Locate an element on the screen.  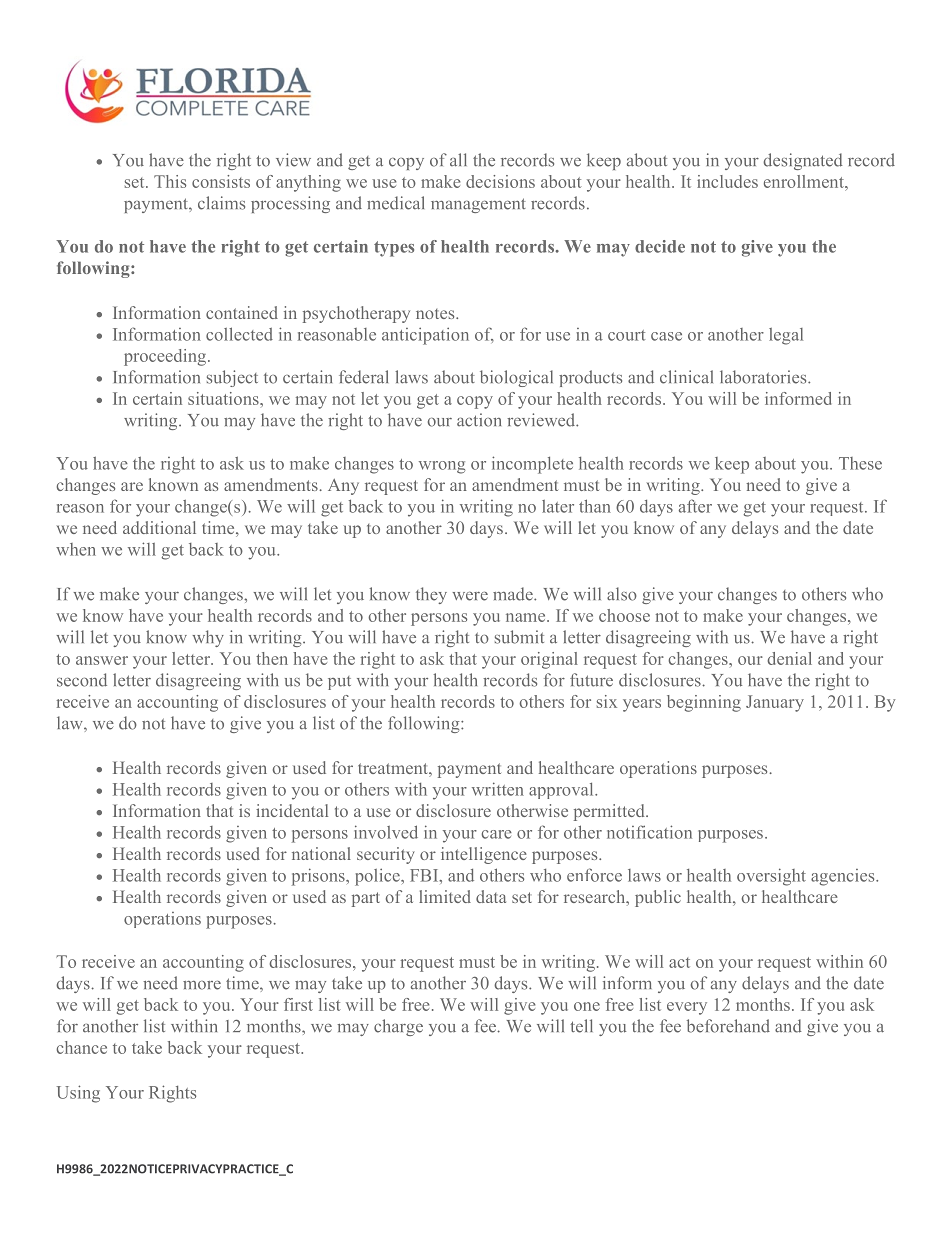
proceeding is located at coordinates (166, 357).
